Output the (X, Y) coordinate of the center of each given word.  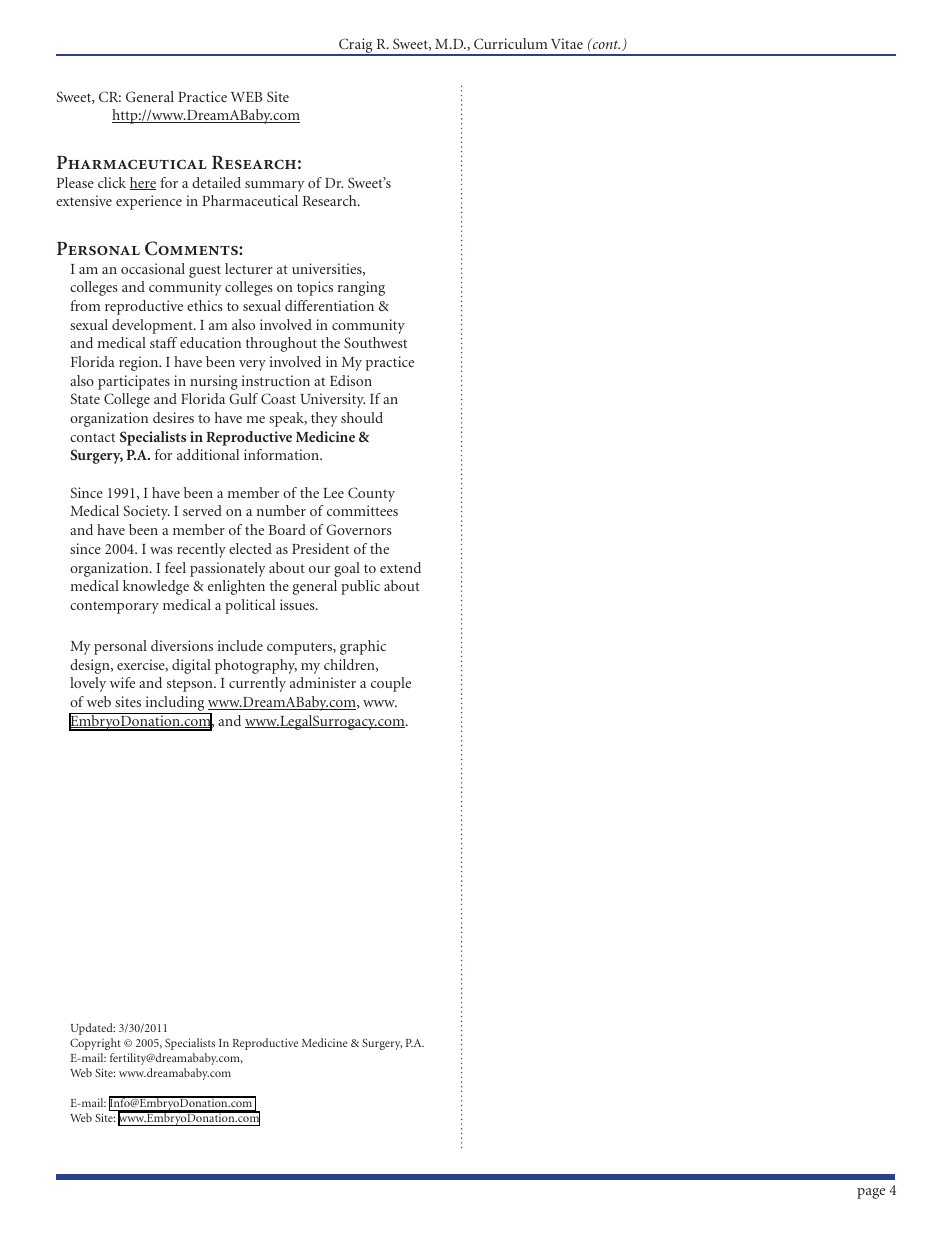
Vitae (567, 43)
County (371, 494)
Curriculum (510, 43)
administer (323, 682)
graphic (363, 647)
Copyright (95, 1044)
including (175, 705)
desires (173, 417)
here (143, 183)
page (871, 1193)
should (362, 417)
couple (391, 684)
